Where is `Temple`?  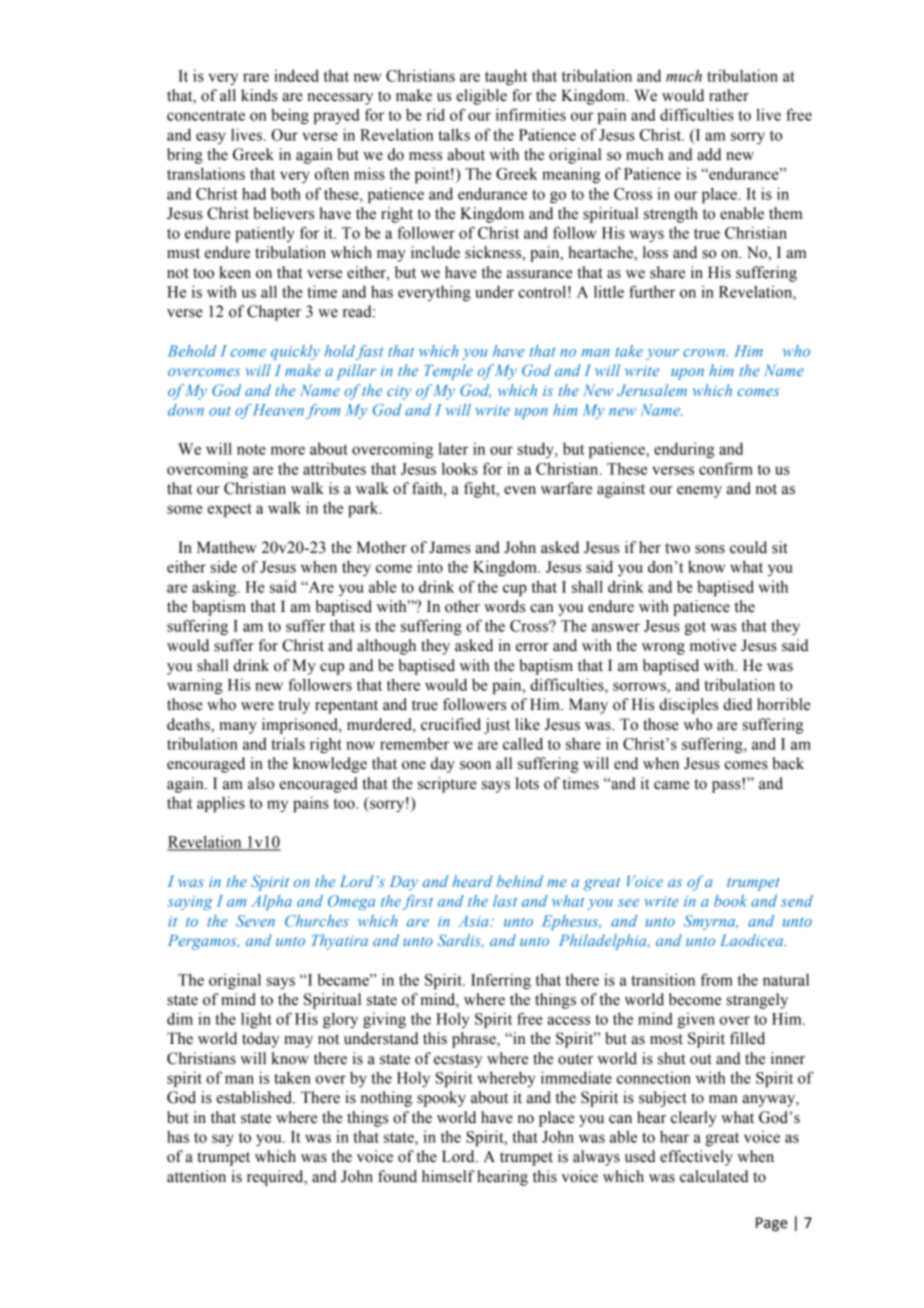
Temple is located at coordinates (449, 372).
